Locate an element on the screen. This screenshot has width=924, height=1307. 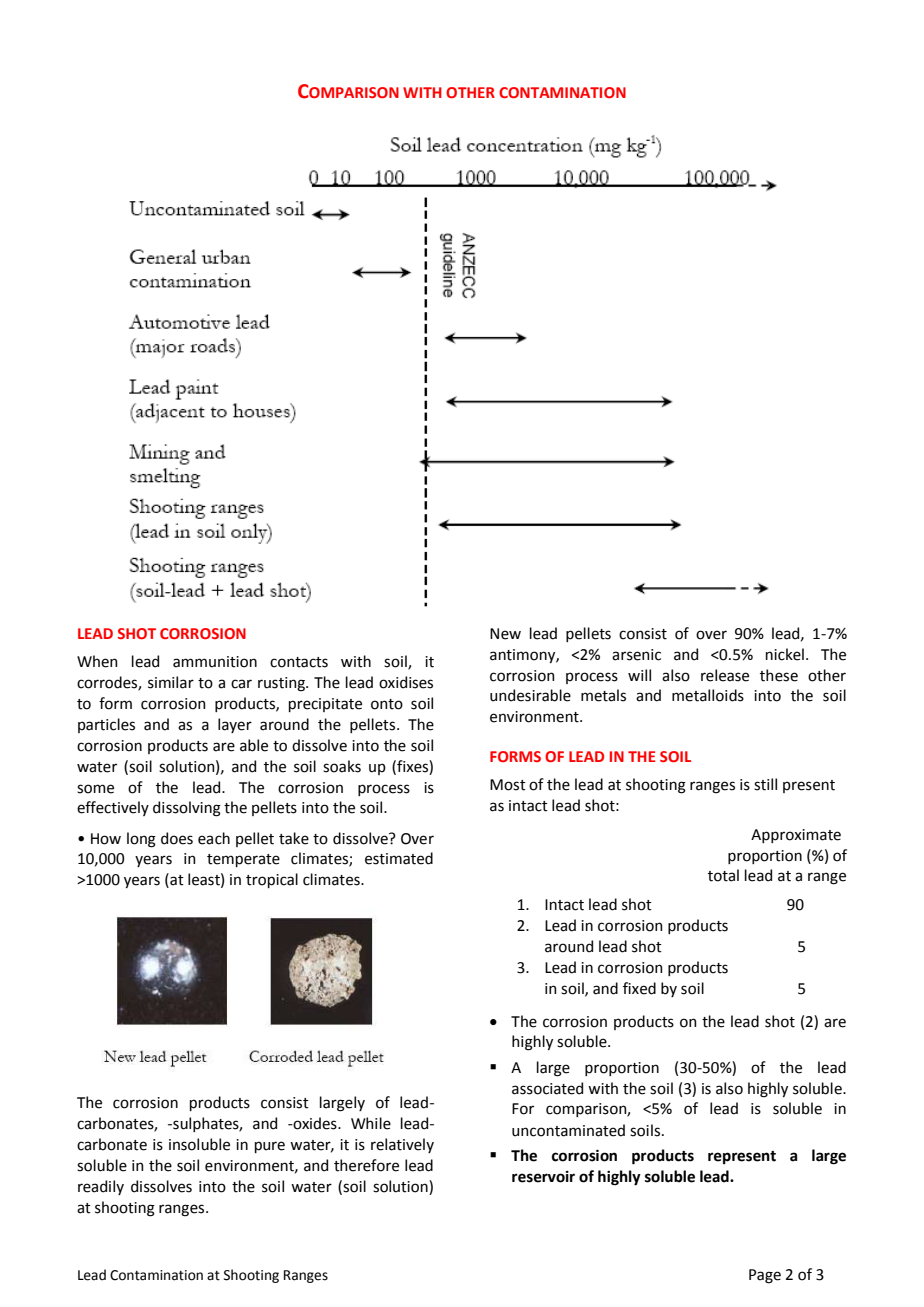
New is located at coordinates (505, 634).
